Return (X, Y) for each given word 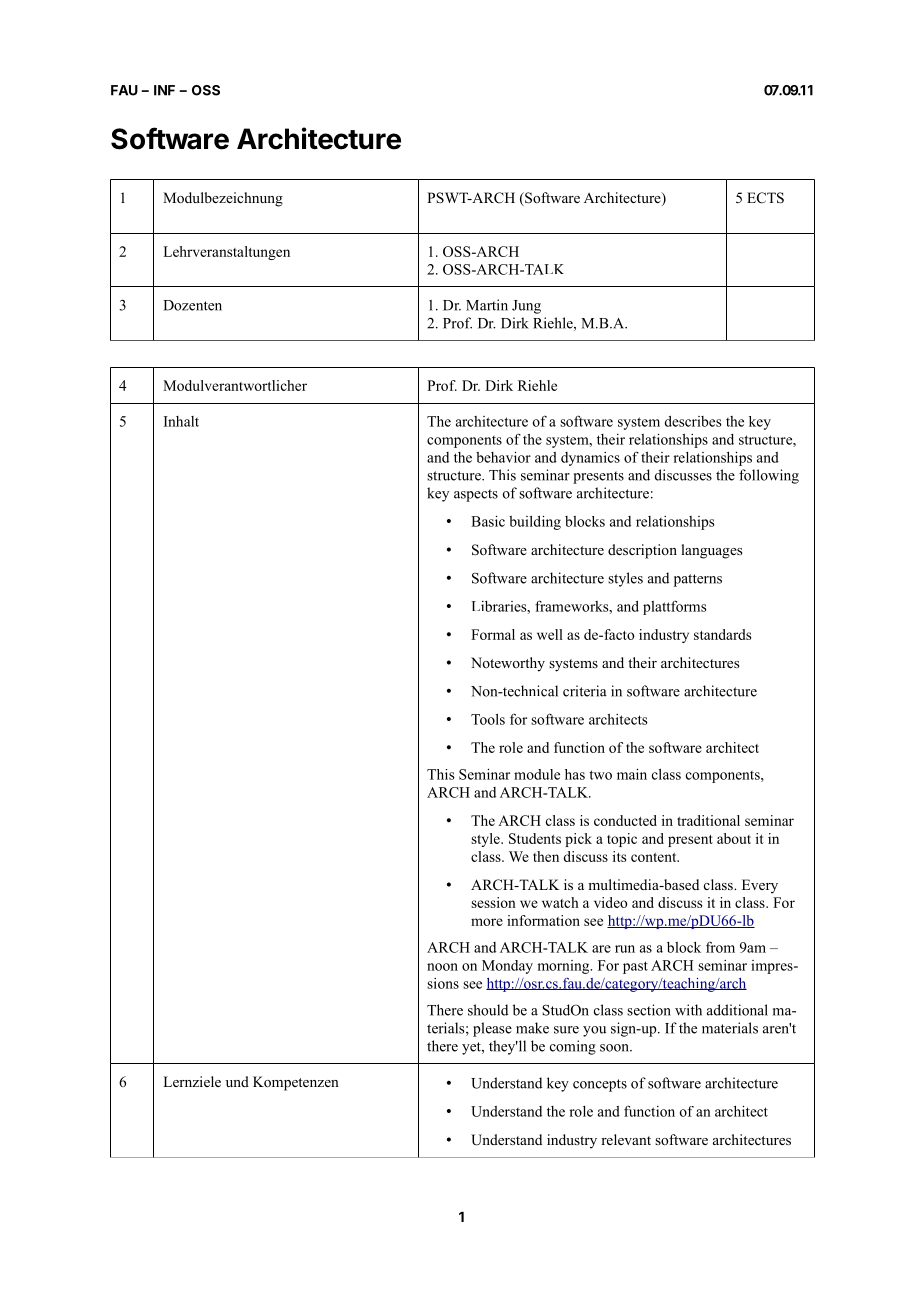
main (632, 774)
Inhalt (181, 421)
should (488, 1010)
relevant (626, 1139)
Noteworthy (508, 664)
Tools (488, 719)
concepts (600, 1085)
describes (693, 421)
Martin (487, 305)
